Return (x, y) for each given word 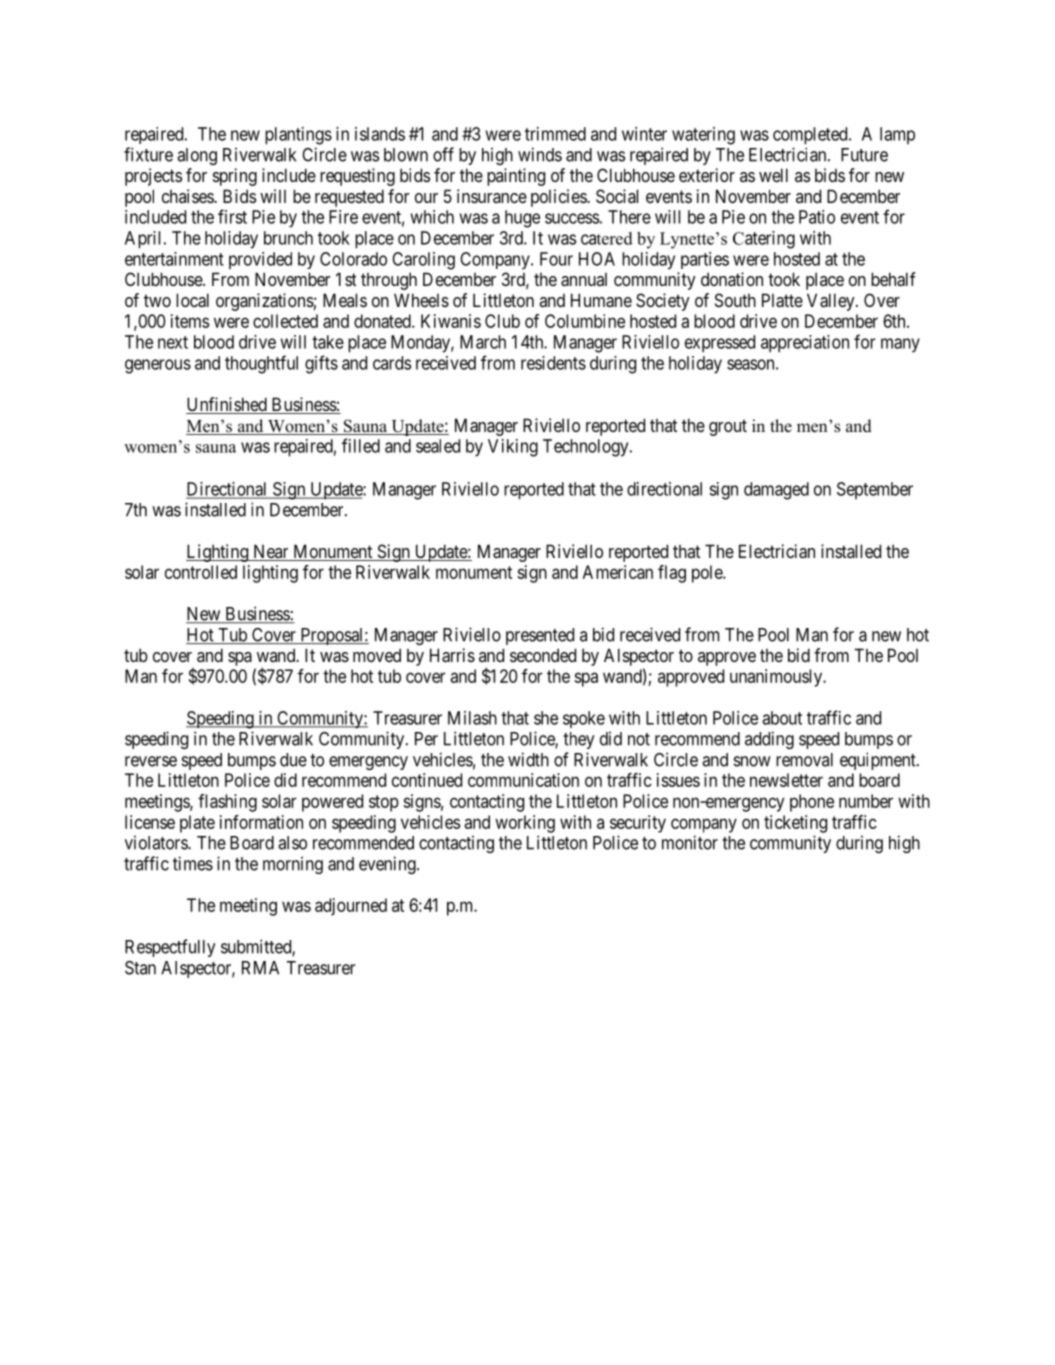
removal (804, 760)
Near (271, 552)
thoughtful (261, 364)
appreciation (805, 344)
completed (811, 136)
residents (553, 363)
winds (540, 154)
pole (708, 574)
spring (235, 177)
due (293, 760)
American (618, 572)
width (528, 759)
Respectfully (170, 948)
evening (388, 865)
